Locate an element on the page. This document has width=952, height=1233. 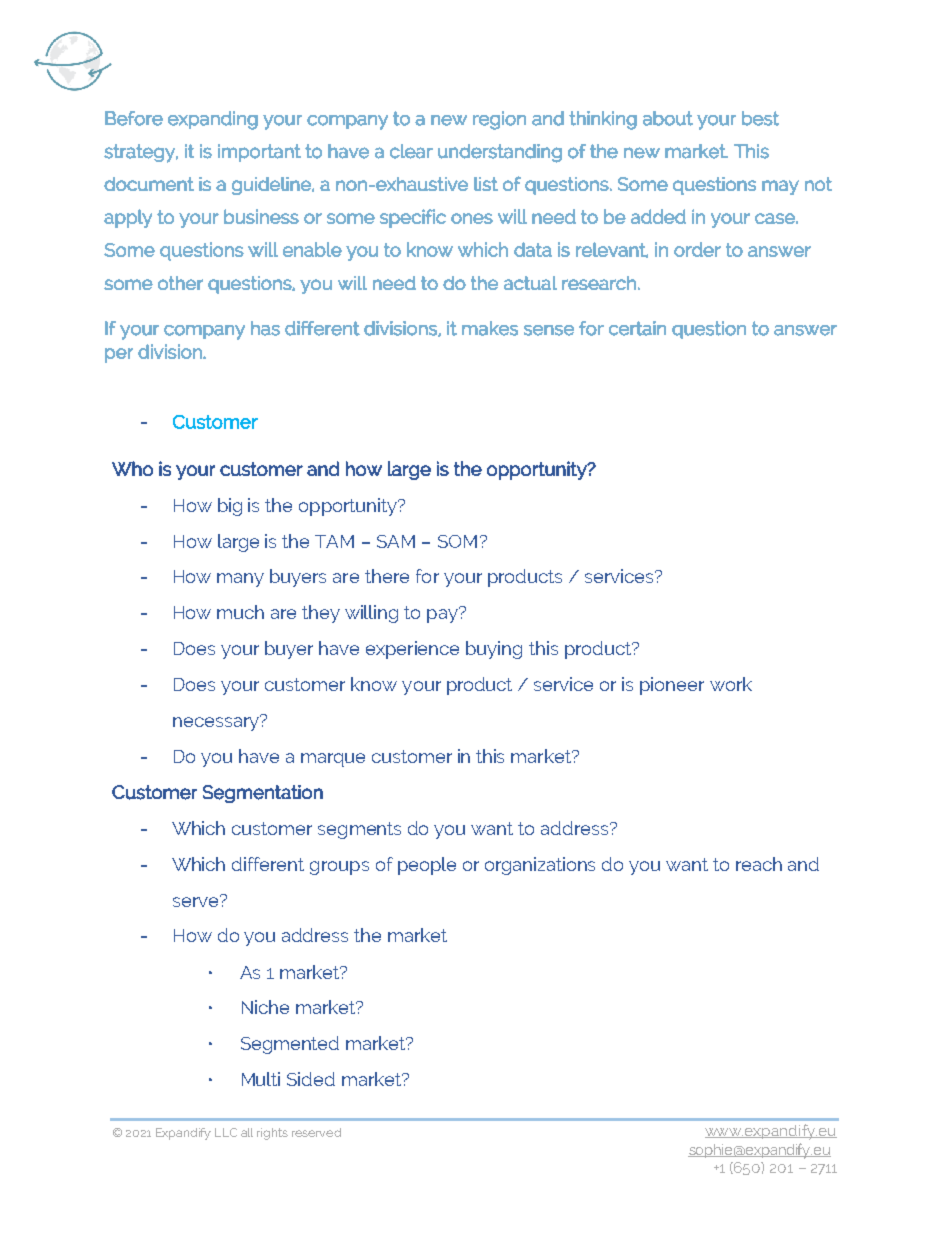
Segmentation is located at coordinates (263, 794).
